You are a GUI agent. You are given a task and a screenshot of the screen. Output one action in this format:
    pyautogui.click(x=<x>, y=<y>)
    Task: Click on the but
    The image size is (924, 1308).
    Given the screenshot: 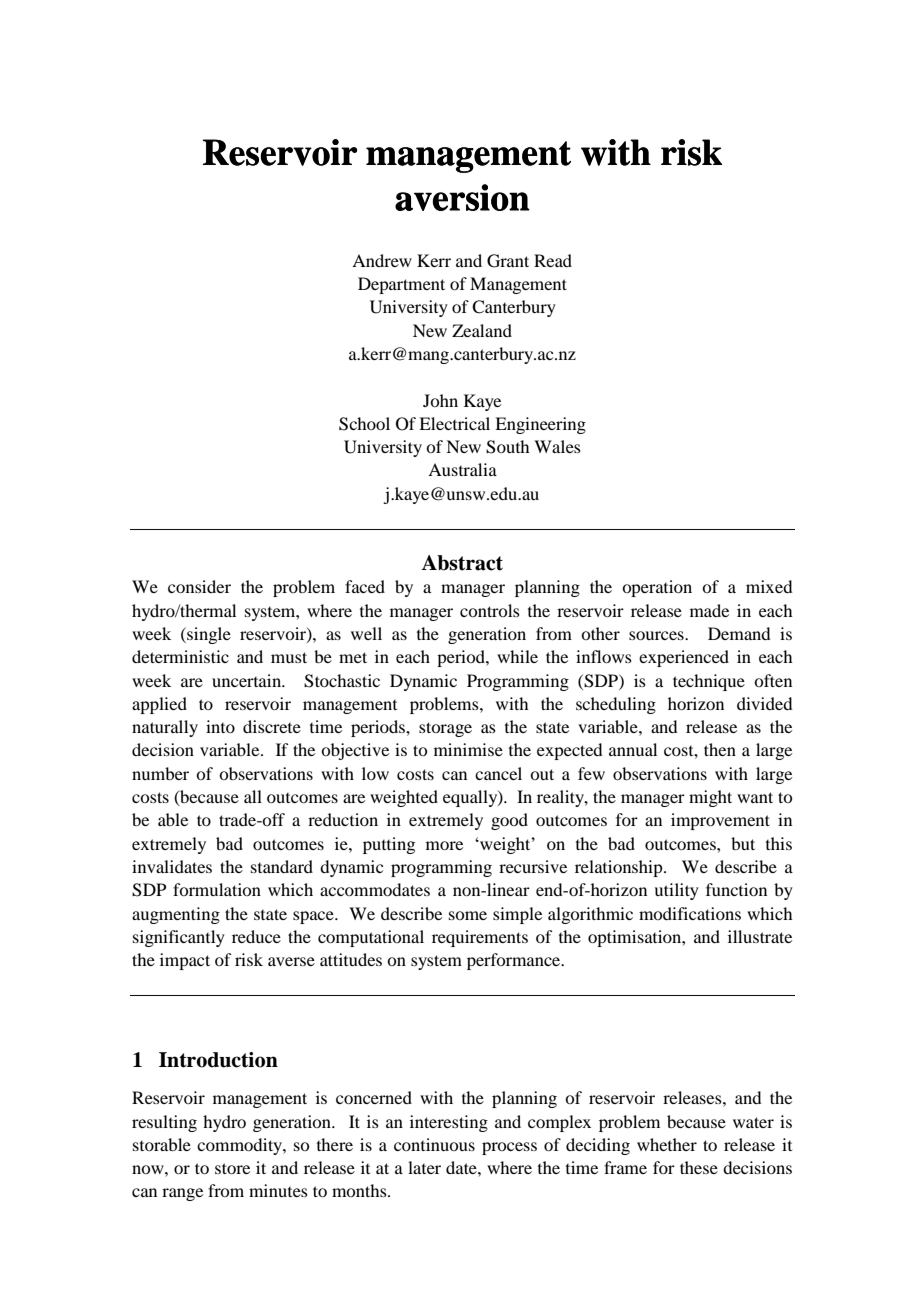 What is the action you would take?
    pyautogui.click(x=743, y=843)
